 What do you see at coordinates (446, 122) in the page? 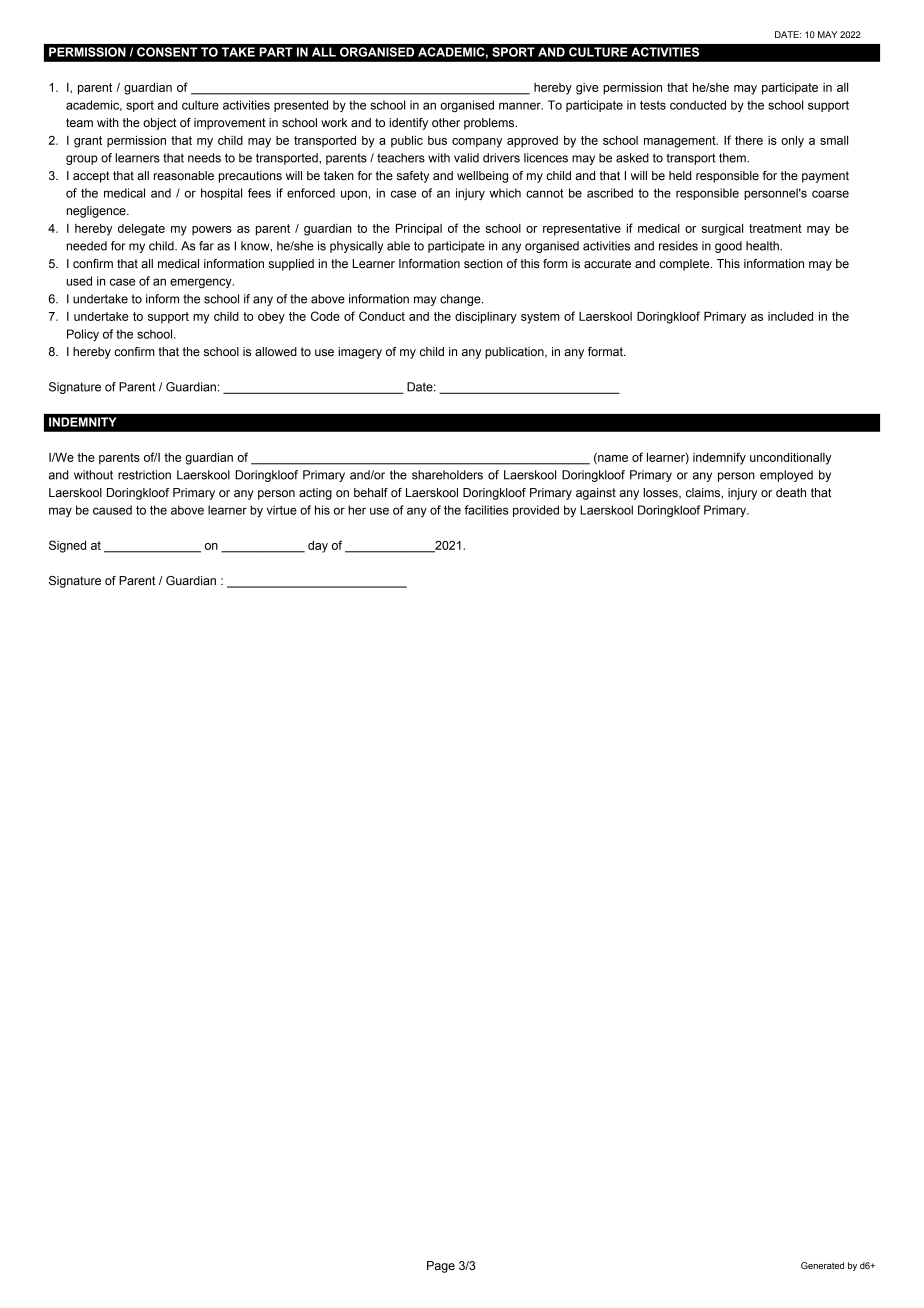
I see `other` at bounding box center [446, 122].
